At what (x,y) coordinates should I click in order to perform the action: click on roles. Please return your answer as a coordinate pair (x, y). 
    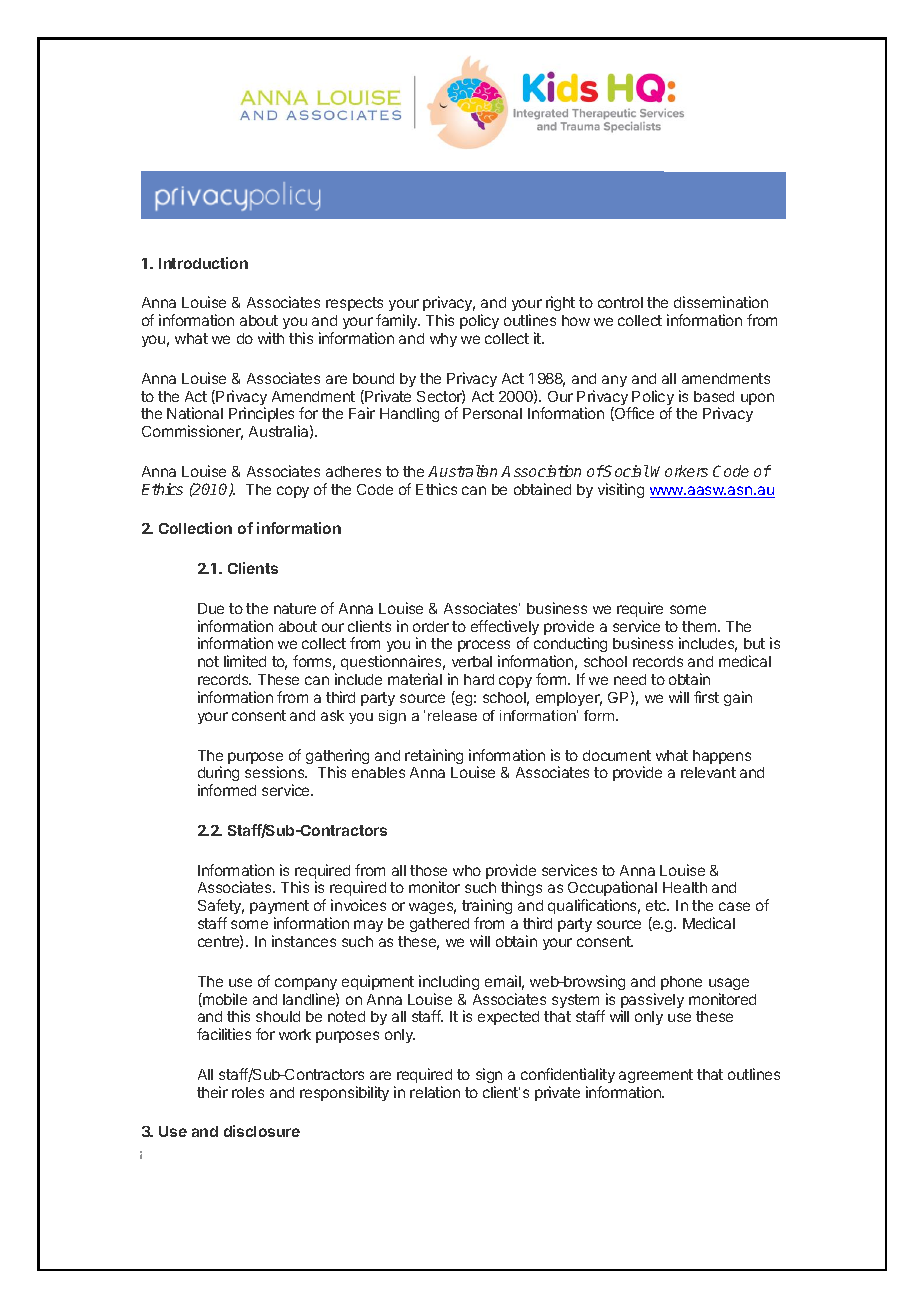
    Looking at the image, I should click on (248, 1092).
